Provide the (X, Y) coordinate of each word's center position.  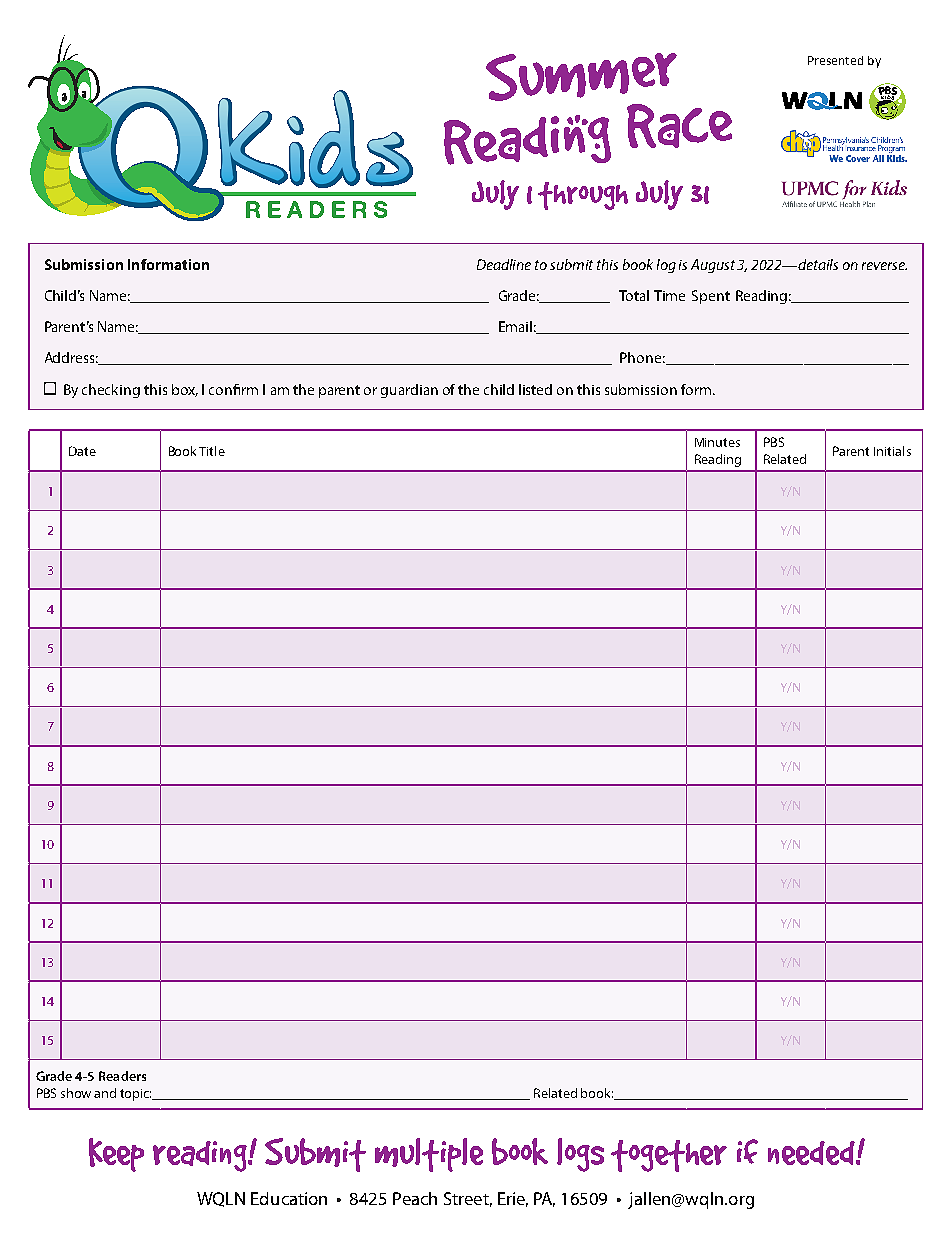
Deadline (504, 264)
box (185, 390)
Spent (711, 297)
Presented (835, 60)
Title (212, 451)
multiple (429, 1155)
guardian (409, 391)
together (669, 1156)
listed (535, 389)
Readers (122, 1076)
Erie (513, 1199)
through (583, 196)
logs (580, 1155)
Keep (116, 1155)
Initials (892, 451)
